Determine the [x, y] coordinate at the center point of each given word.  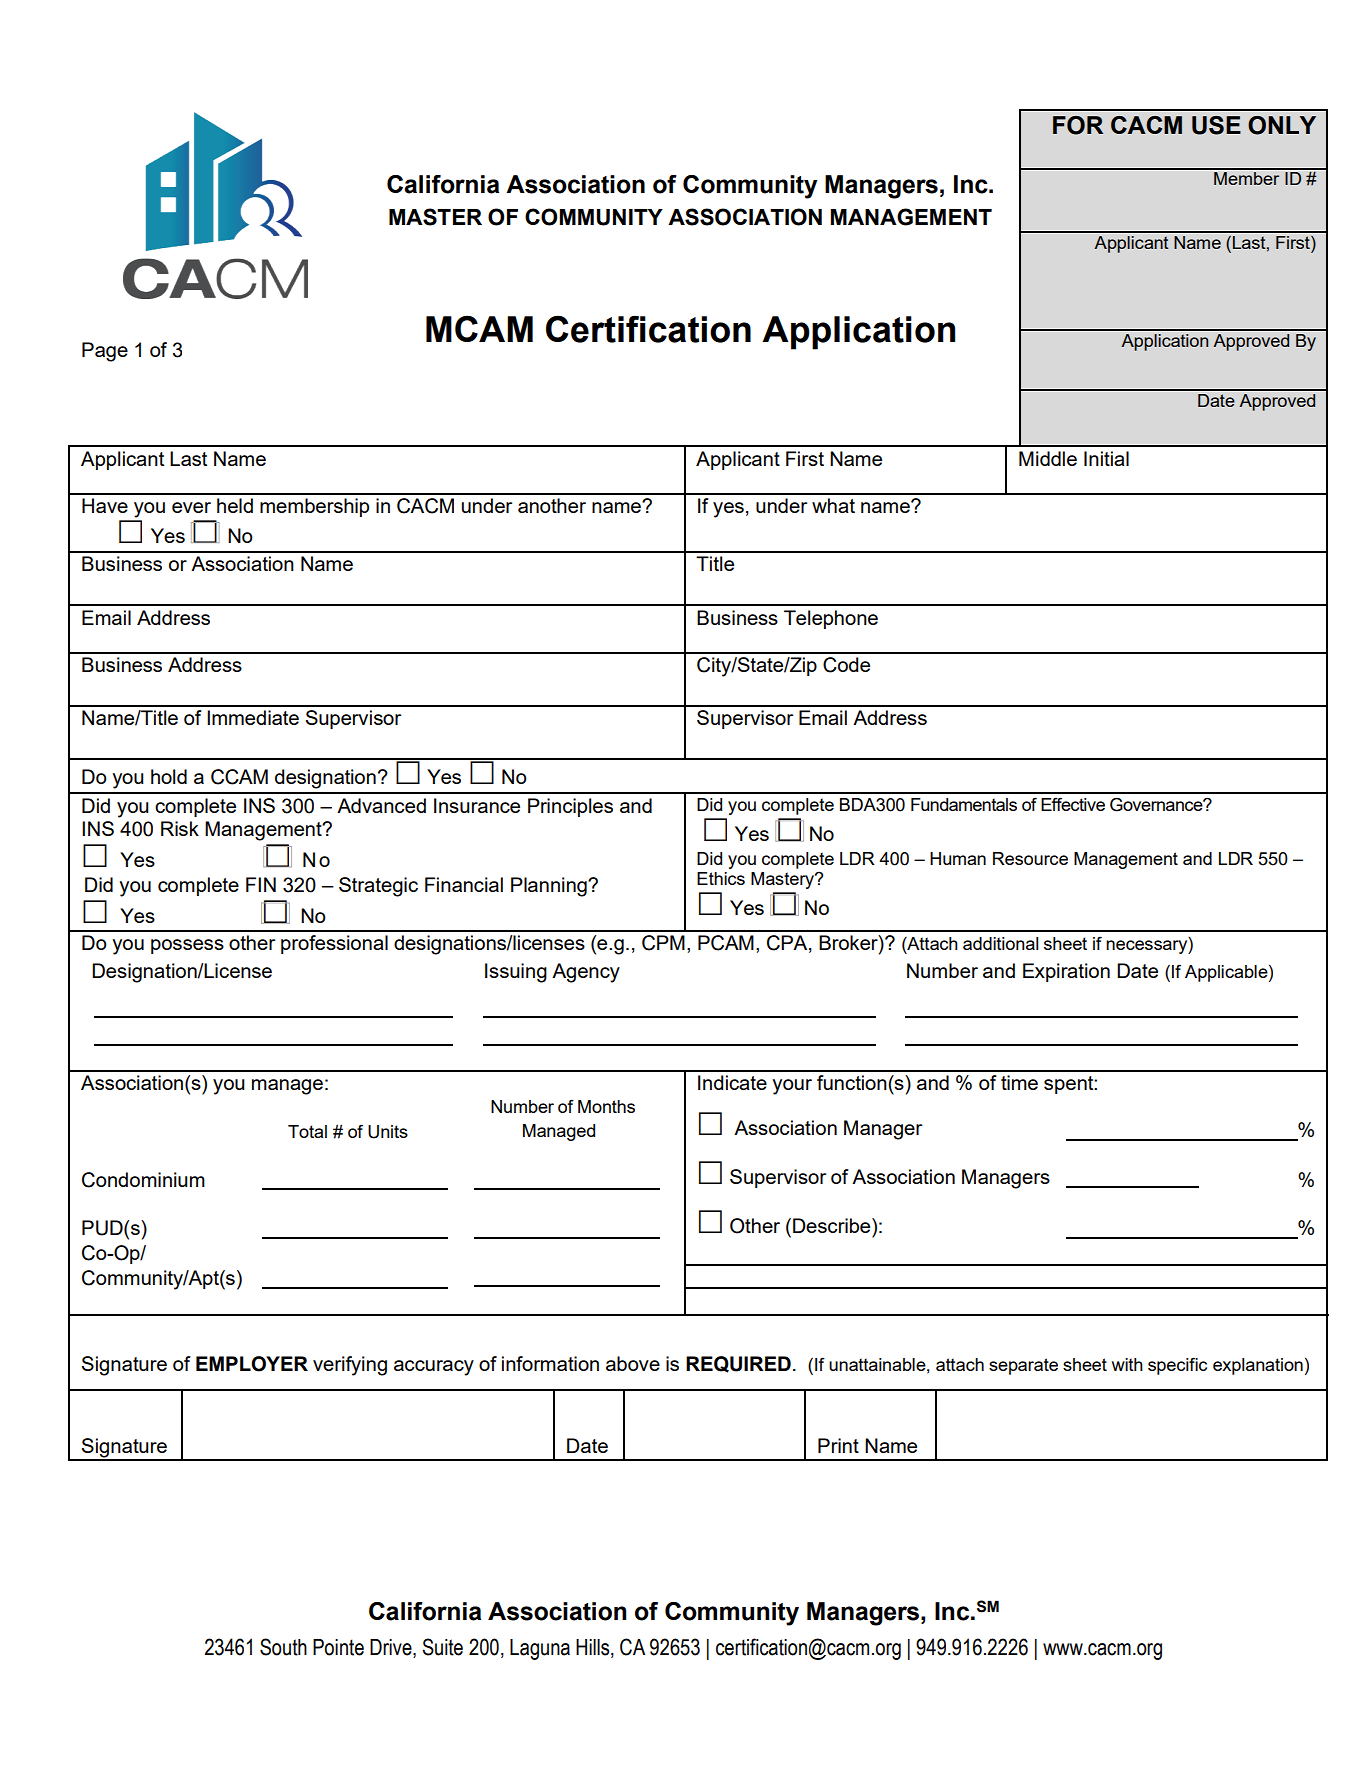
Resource [1030, 858]
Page [105, 352]
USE [1216, 125]
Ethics [721, 878]
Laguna [540, 1649]
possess [187, 946]
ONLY [1282, 125]
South [283, 1647]
